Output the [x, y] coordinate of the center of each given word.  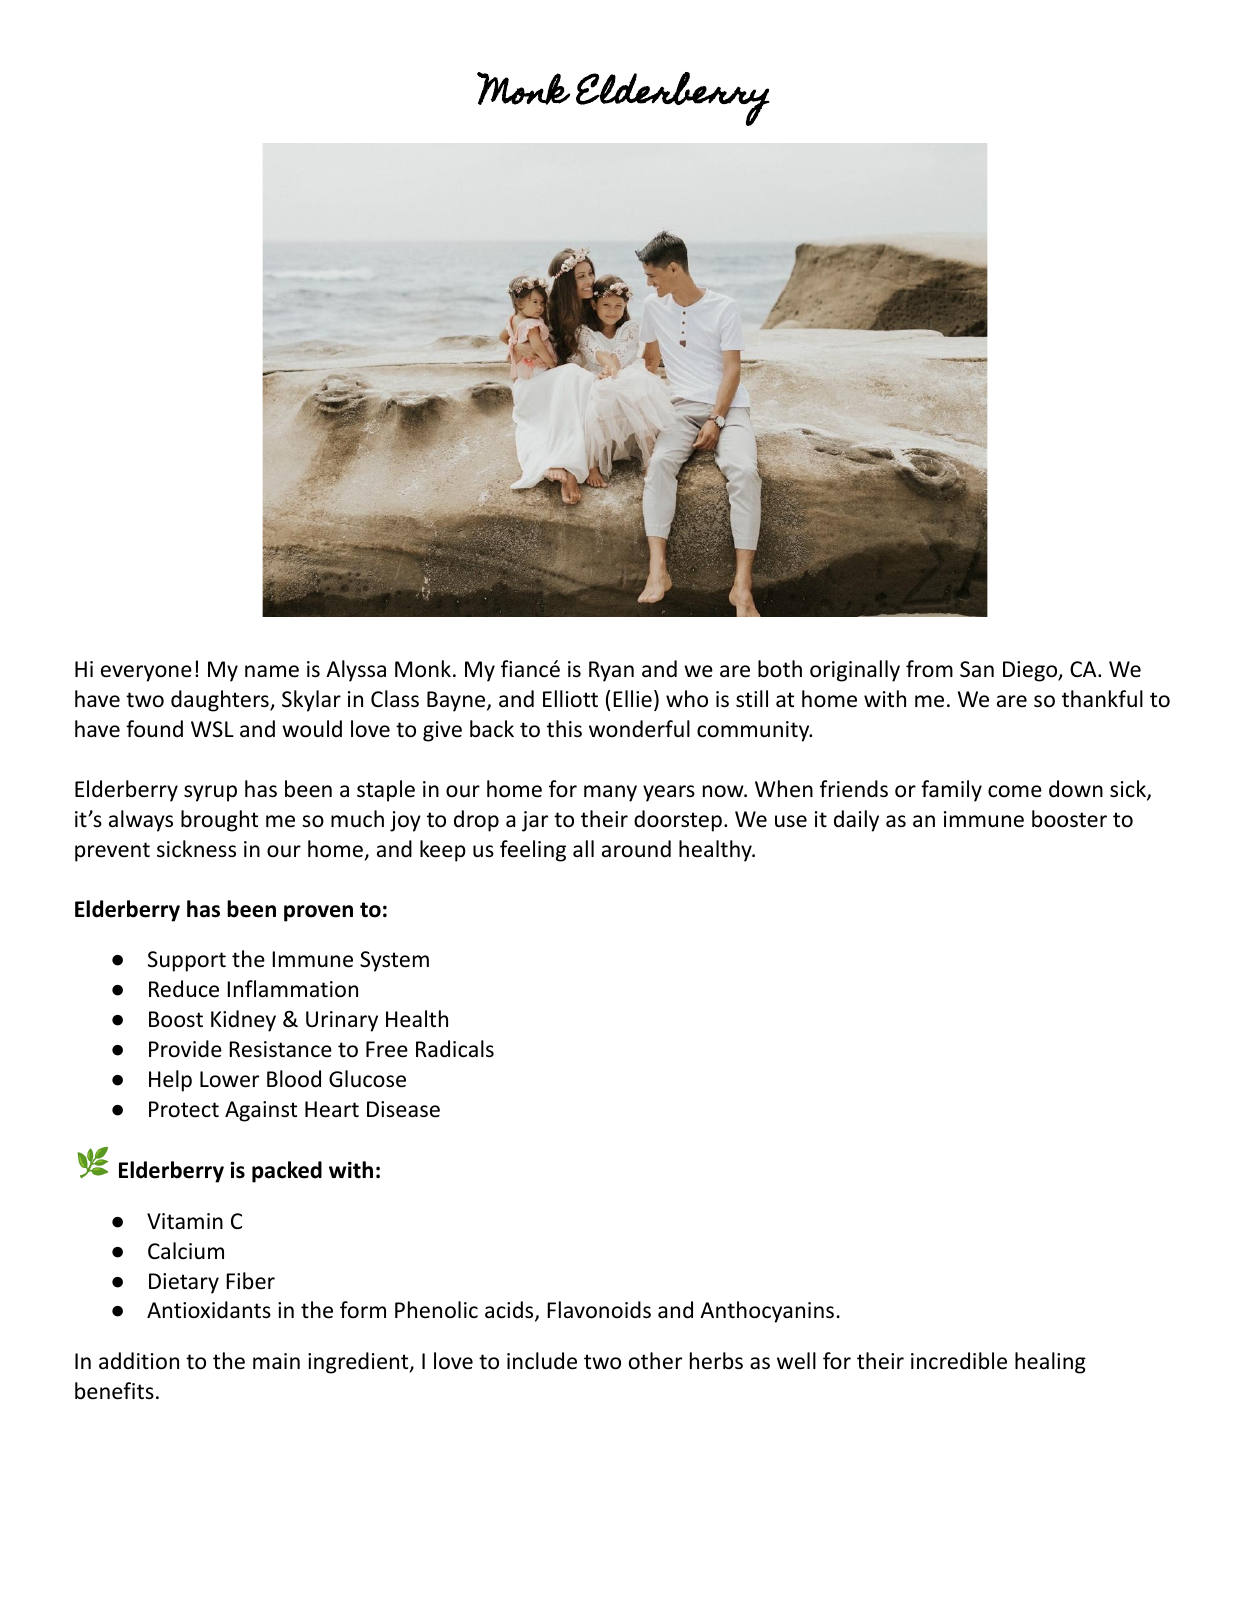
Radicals [455, 1049]
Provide [185, 1049]
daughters [221, 701]
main [276, 1361]
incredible [959, 1361]
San [977, 669]
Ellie [632, 699]
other [655, 1361]
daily [856, 821]
